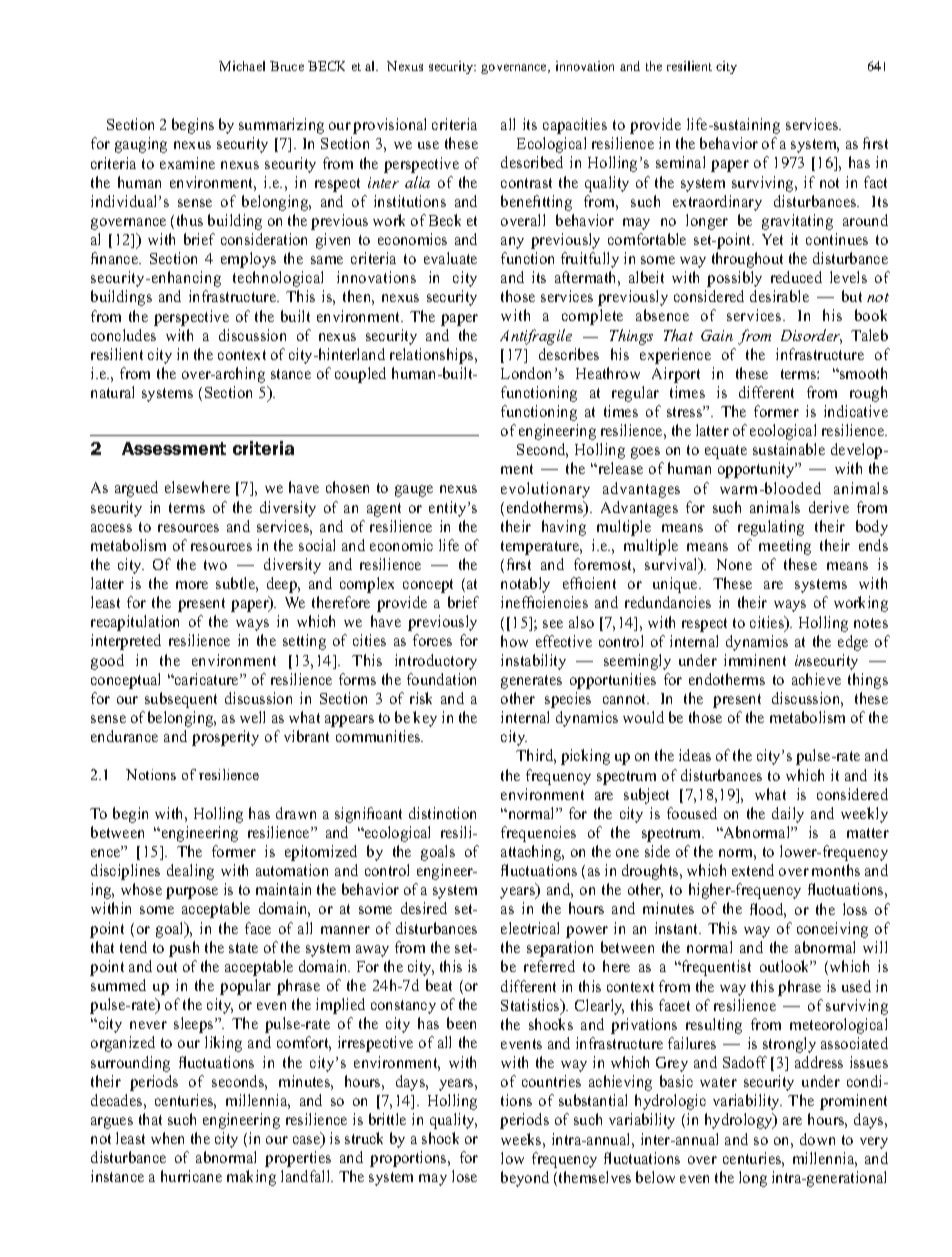  What do you see at coordinates (136, 489) in the screenshot?
I see `argued` at bounding box center [136, 489].
